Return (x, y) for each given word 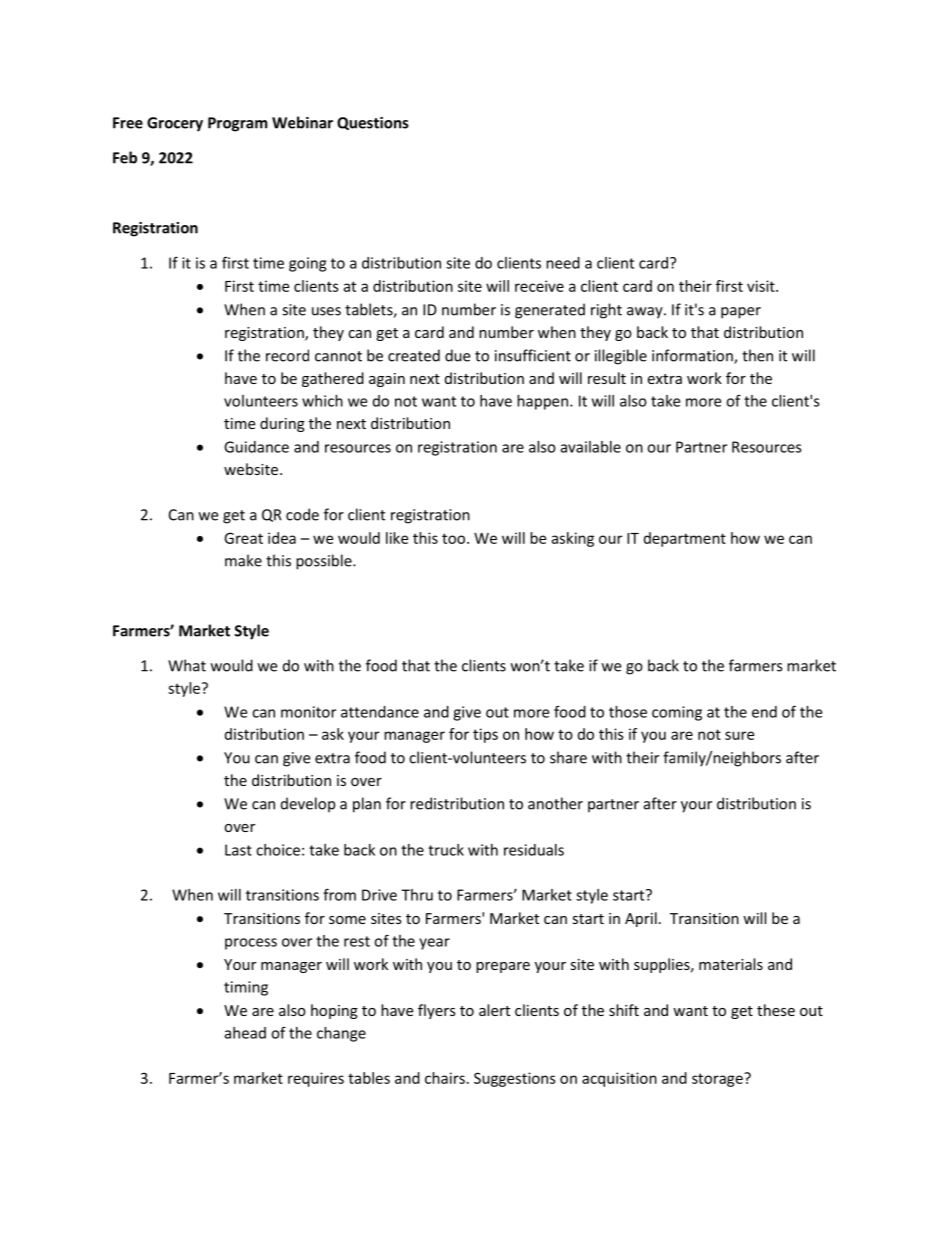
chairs (445, 1078)
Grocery (175, 124)
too (455, 538)
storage (718, 1080)
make (243, 560)
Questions (373, 123)
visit (762, 286)
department (685, 539)
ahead (245, 1033)
